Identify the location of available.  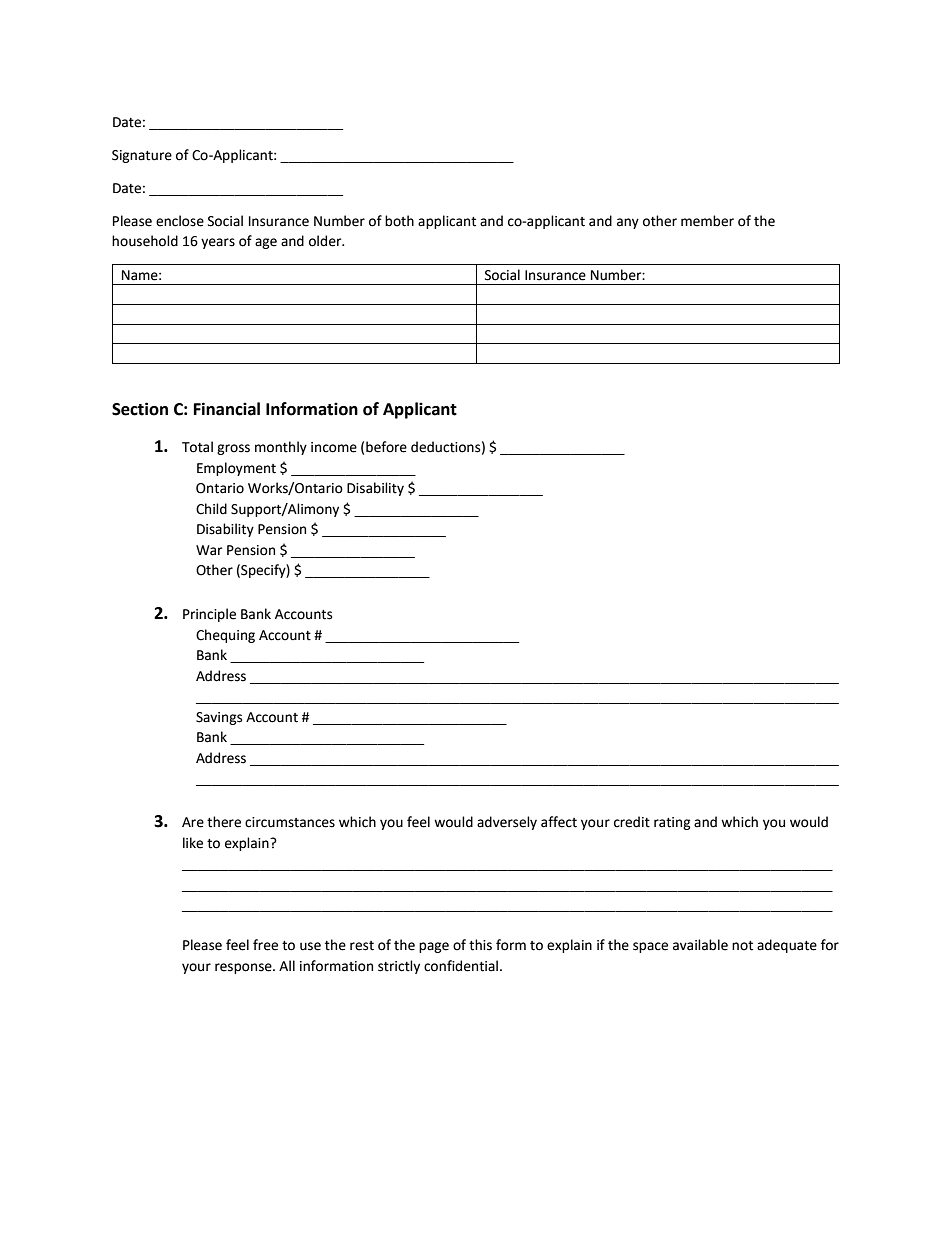
(700, 945).
